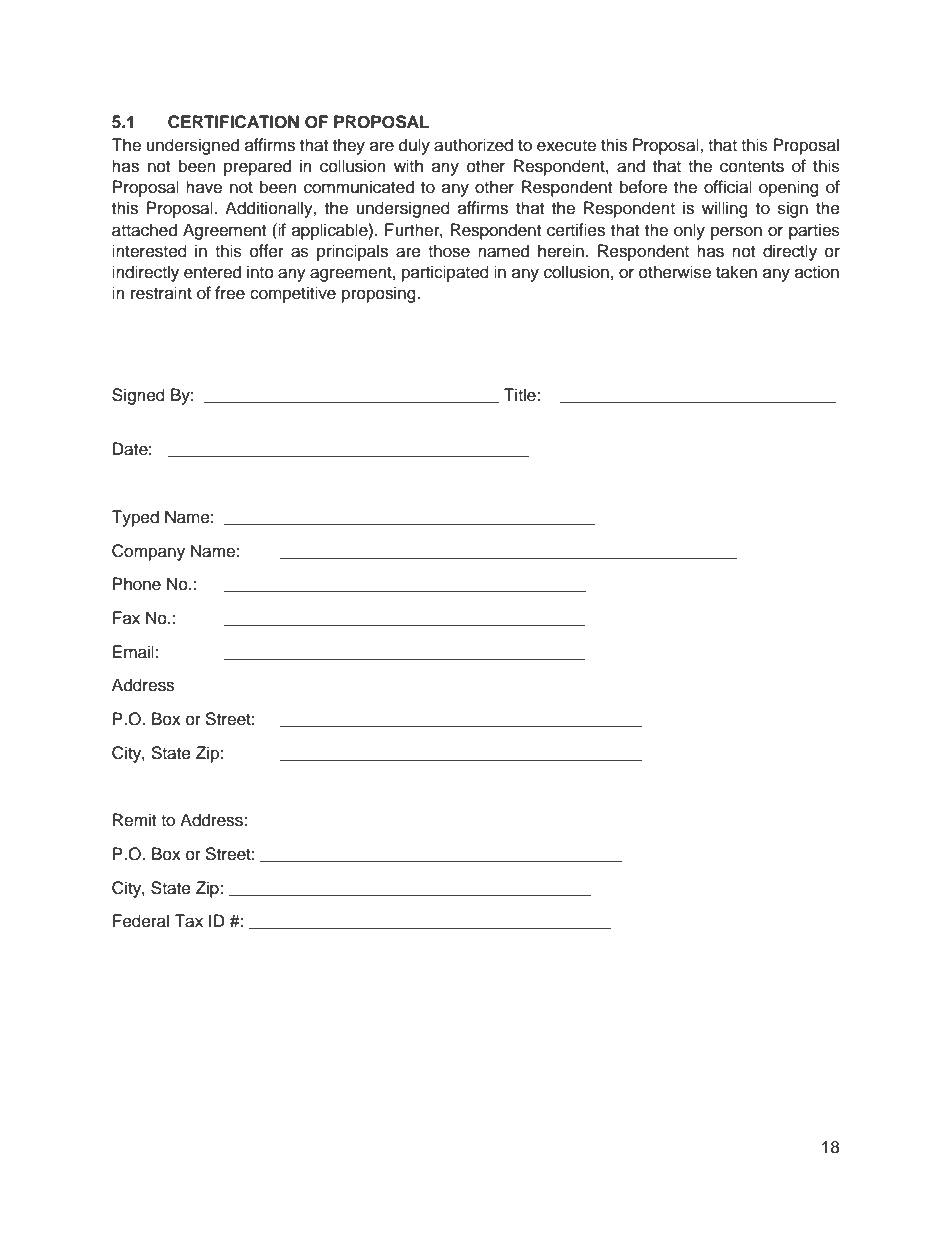 This screenshot has height=1233, width=952. Describe the element at coordinates (134, 820) in the screenshot. I see `Remit` at that location.
